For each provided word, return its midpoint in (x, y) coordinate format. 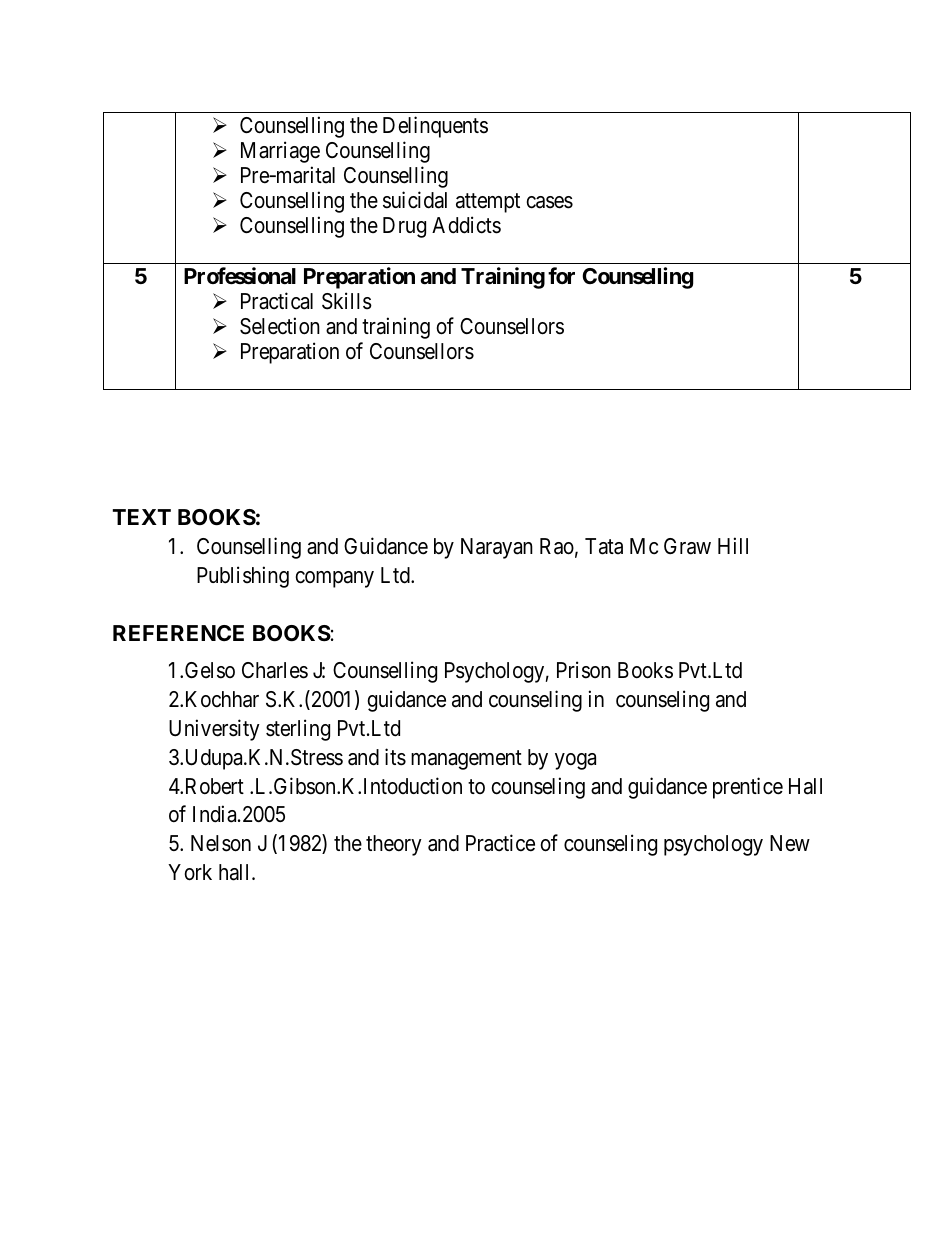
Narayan (497, 548)
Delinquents (435, 127)
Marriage (280, 152)
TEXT (142, 517)
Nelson (221, 843)
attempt (488, 203)
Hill (733, 545)
